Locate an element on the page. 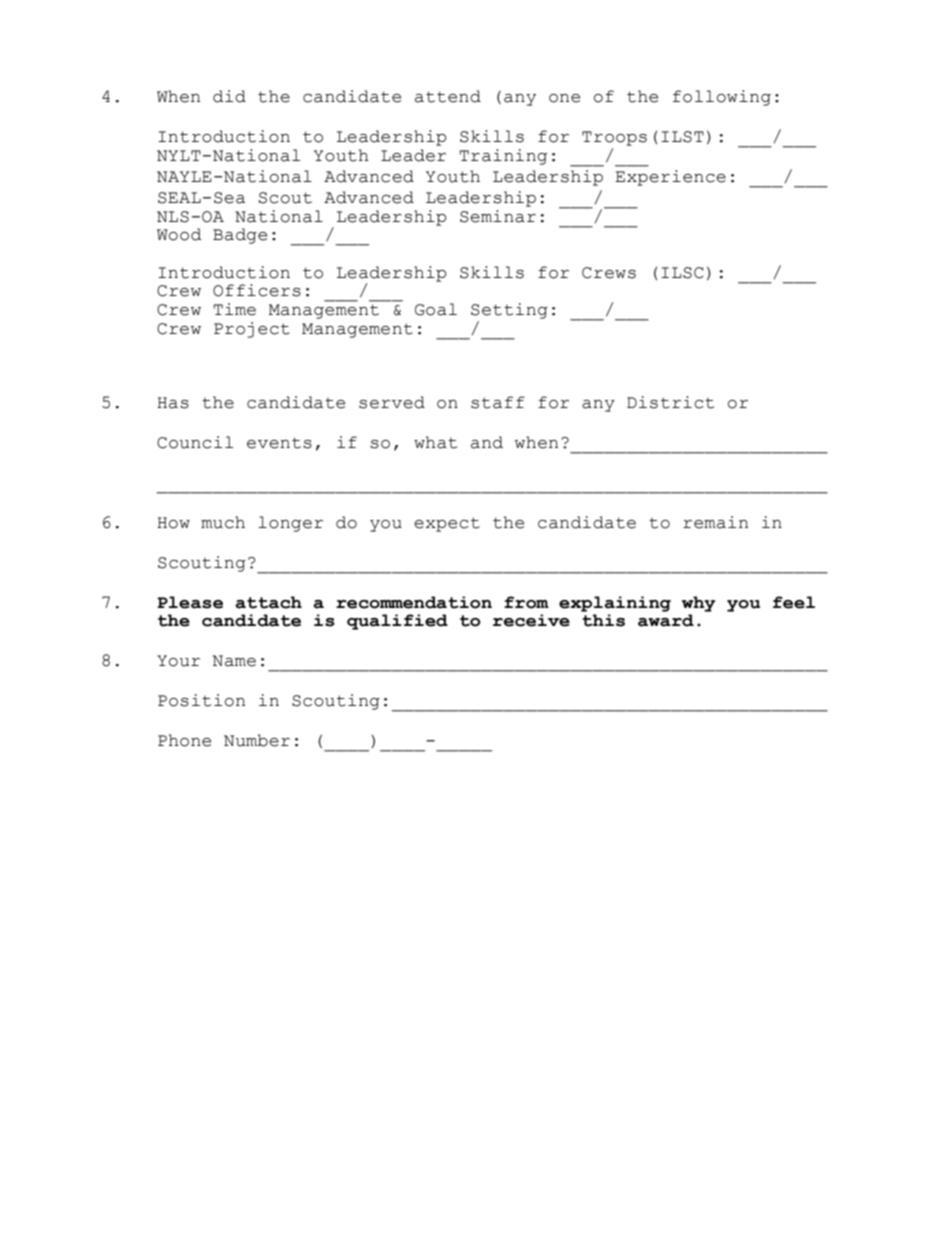 This image has width=952, height=1233. Number is located at coordinates (257, 740).
